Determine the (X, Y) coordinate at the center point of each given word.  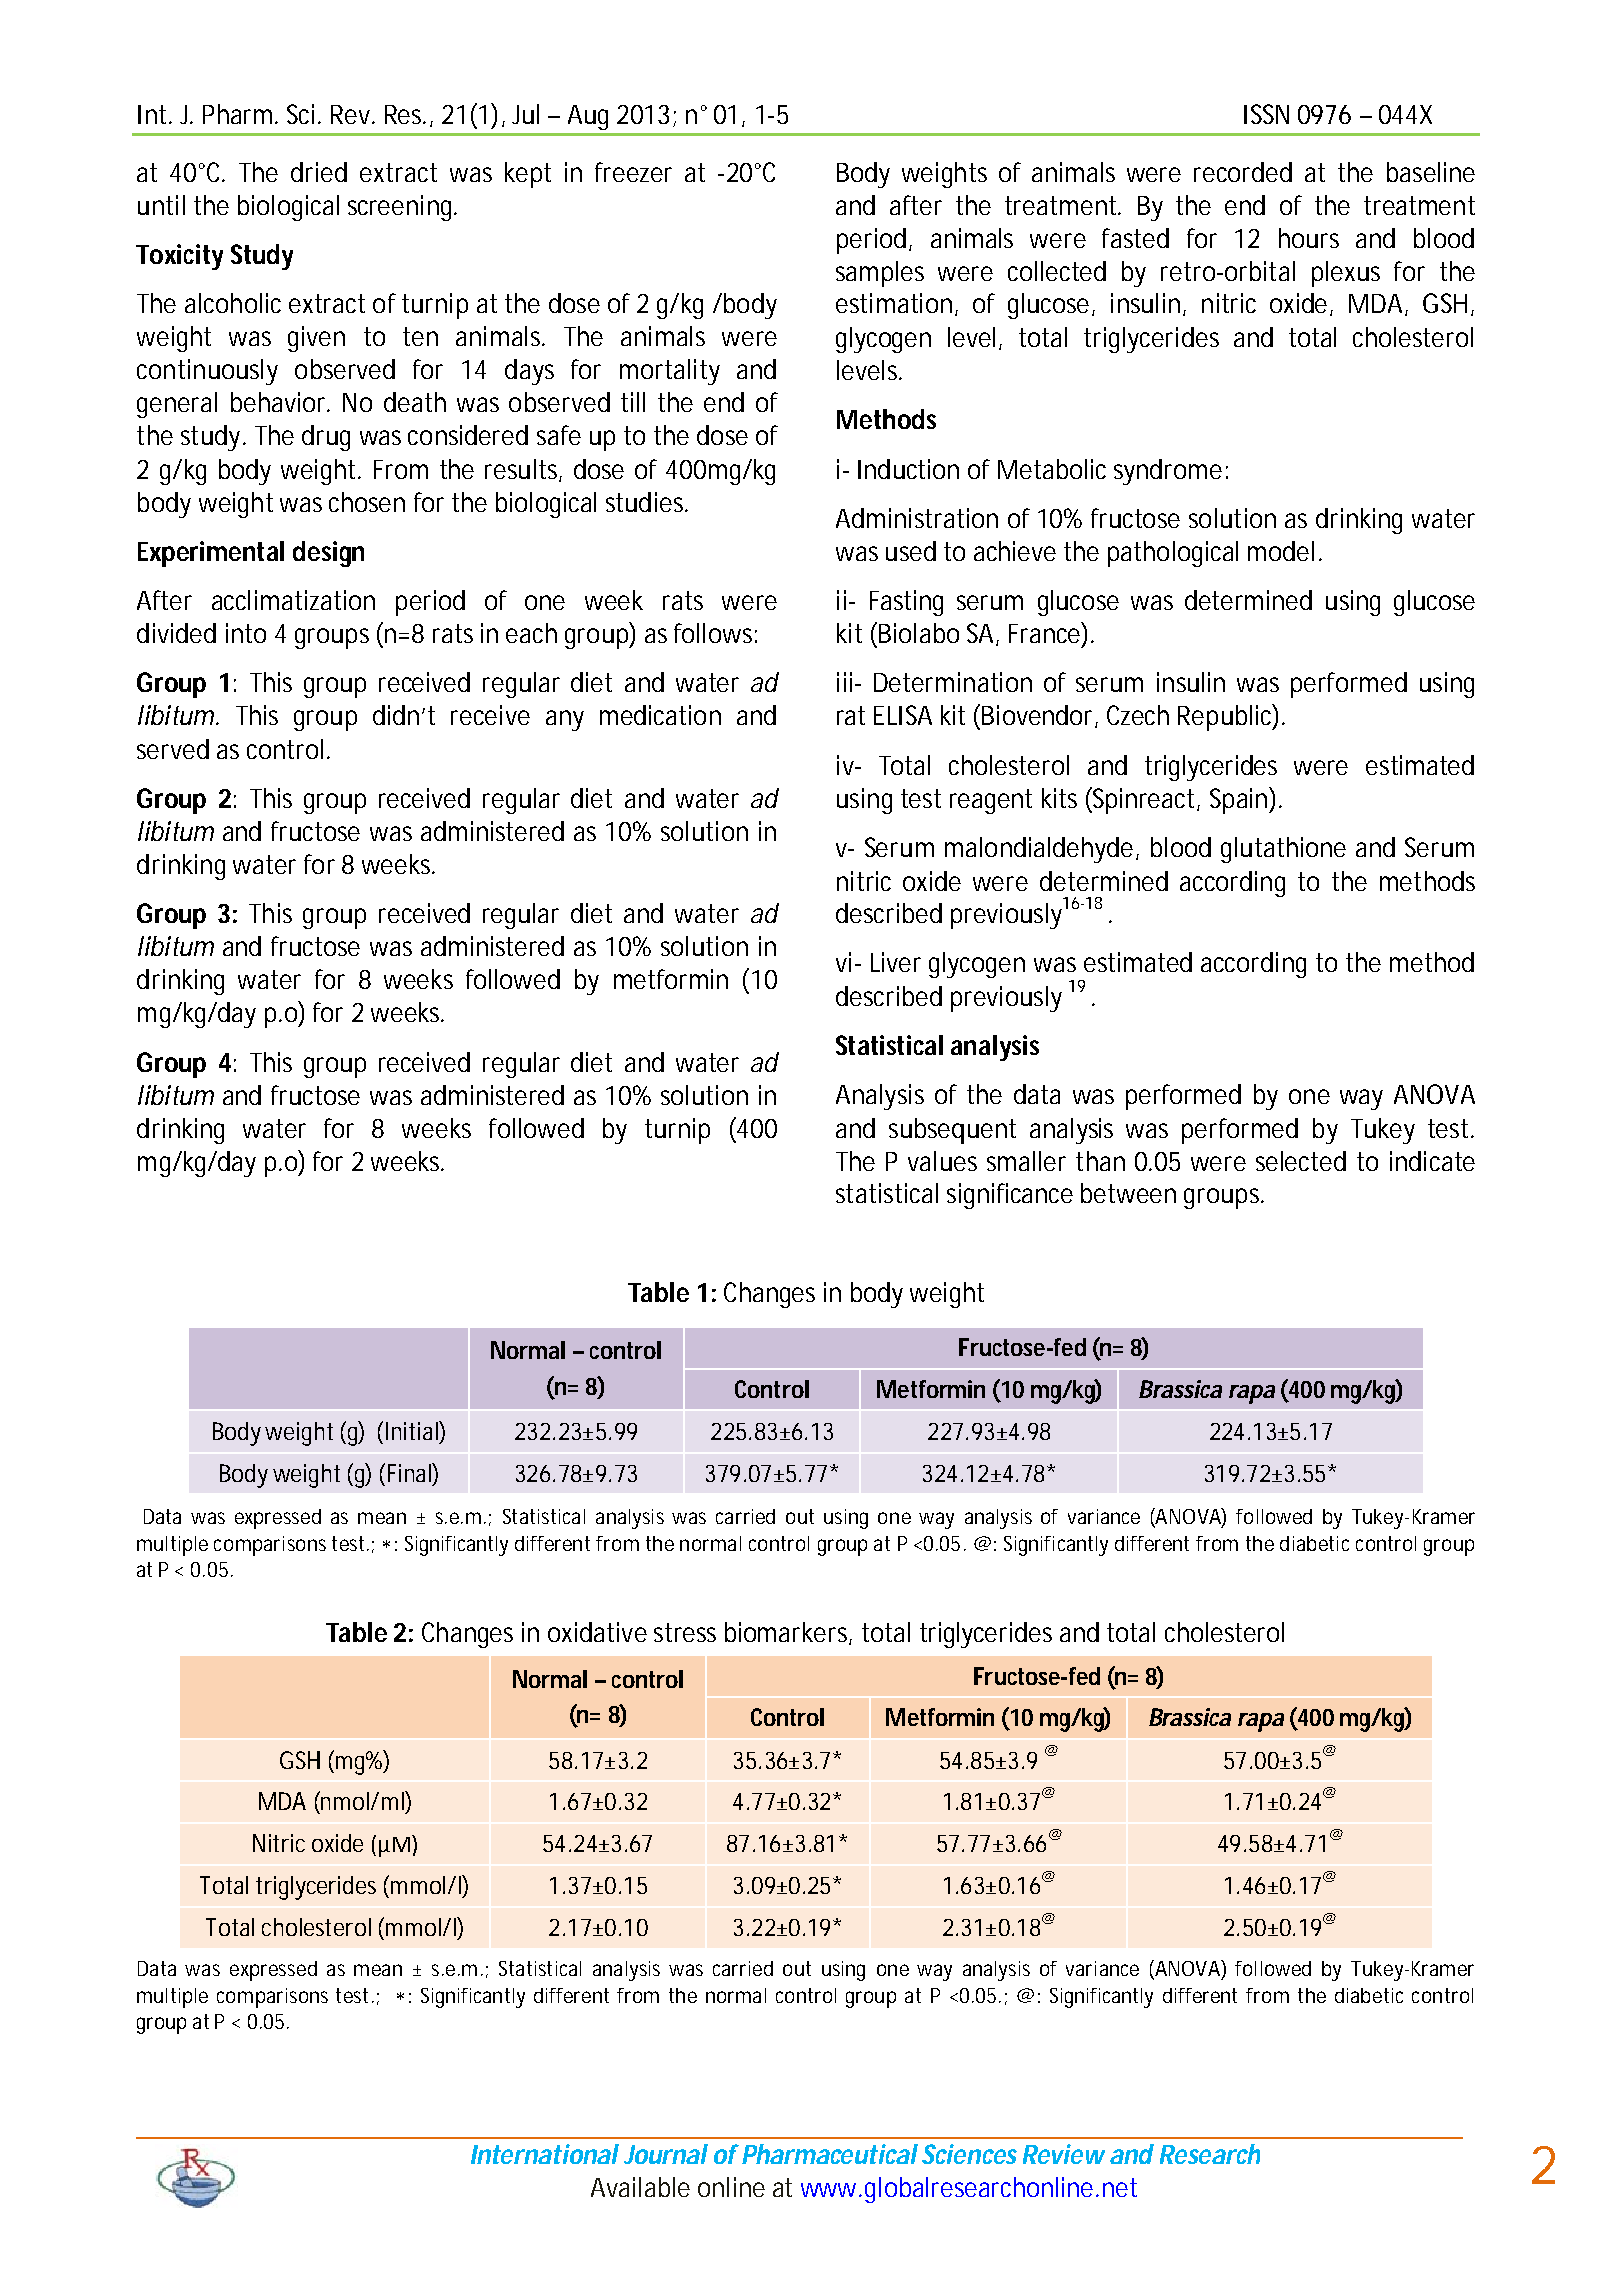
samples (880, 274)
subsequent (952, 1131)
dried (319, 172)
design (328, 554)
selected (1301, 1161)
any (565, 720)
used (911, 551)
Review (1064, 2154)
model (1281, 551)
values (942, 1161)
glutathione (1283, 850)
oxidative (597, 1632)
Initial (413, 1430)
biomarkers (788, 1633)
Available (640, 2187)
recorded (1243, 172)
